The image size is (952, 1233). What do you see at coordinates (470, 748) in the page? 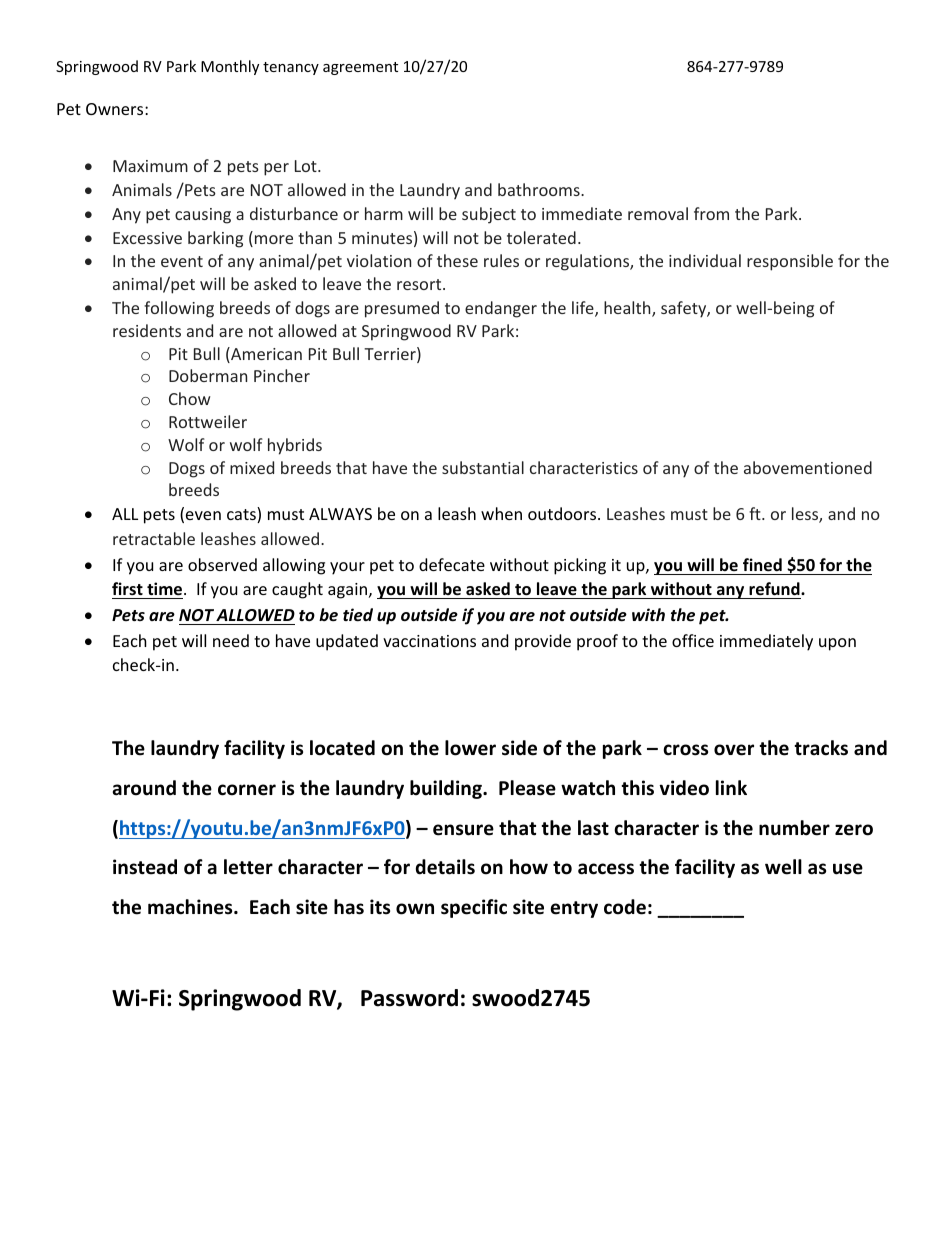
I see `lower` at bounding box center [470, 748].
